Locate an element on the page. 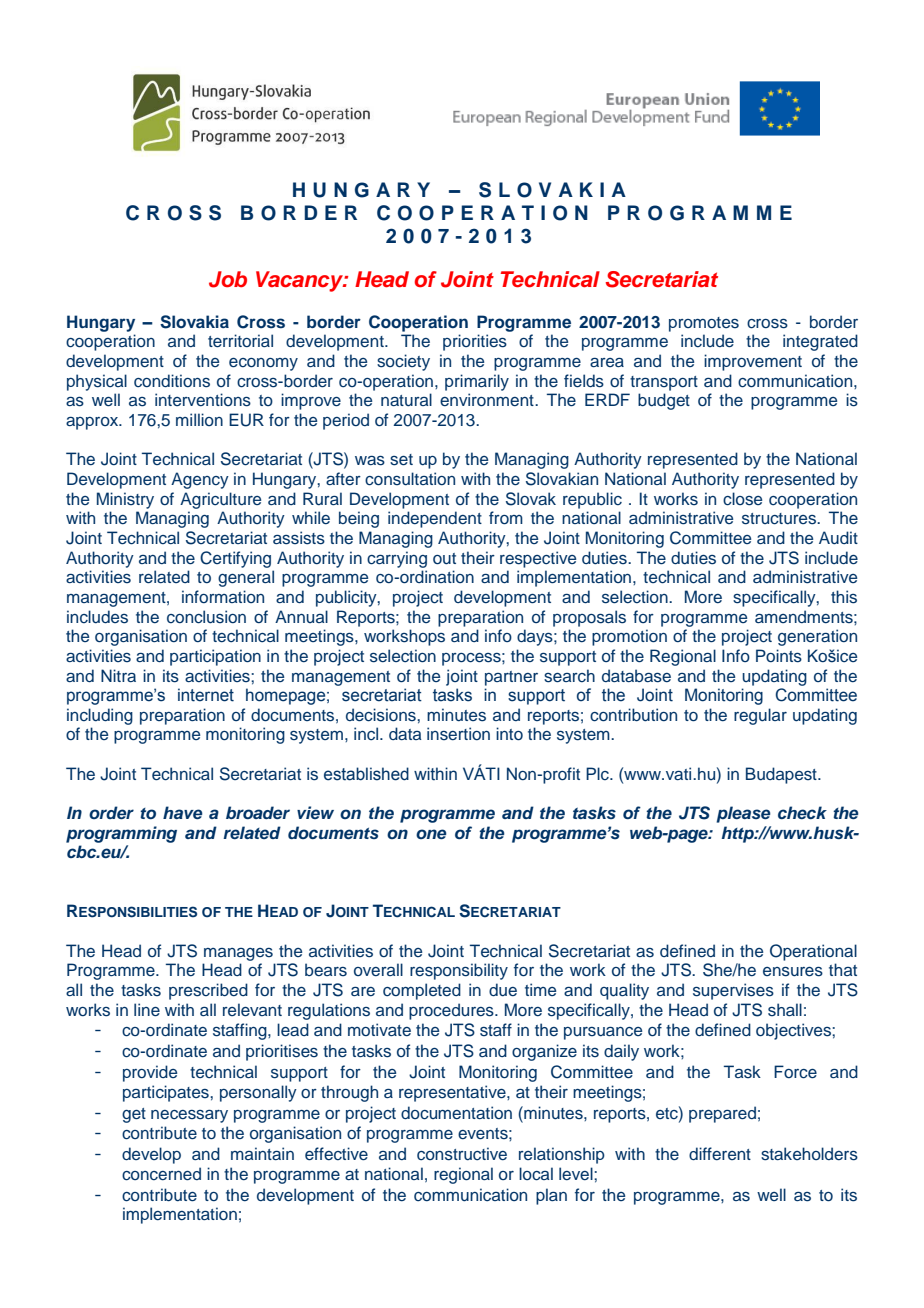 This page has height=1308, width=924. internet is located at coordinates (206, 695).
